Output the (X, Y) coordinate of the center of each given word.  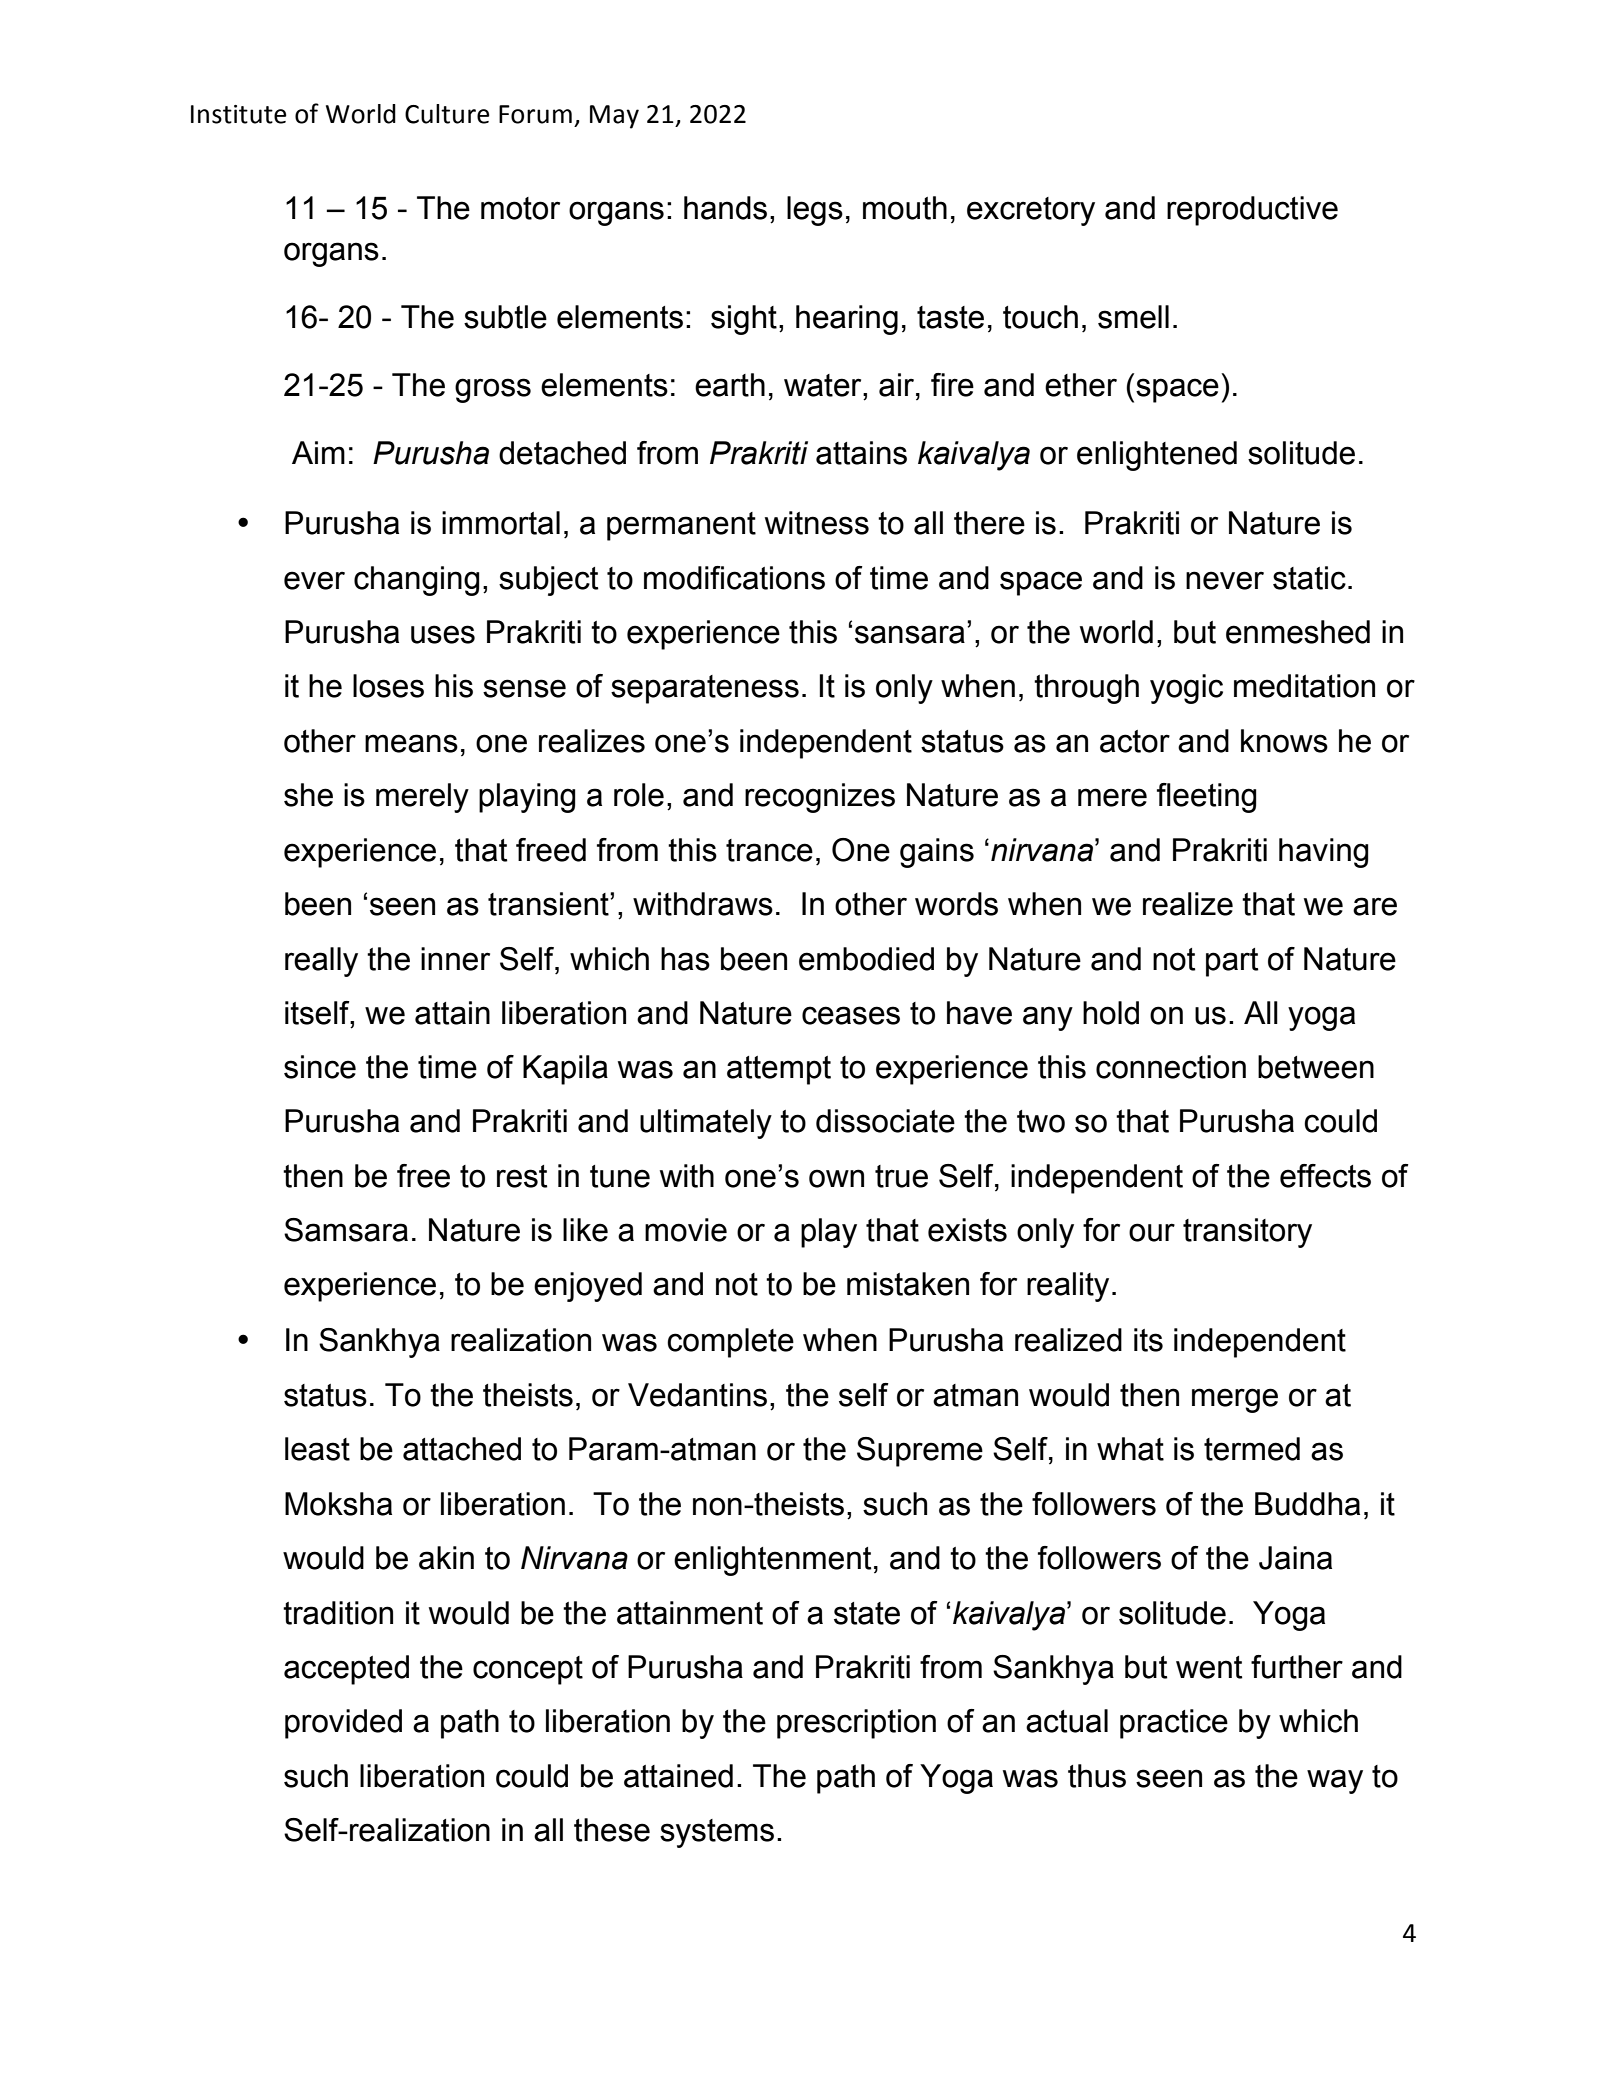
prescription (856, 1724)
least (317, 1449)
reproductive (1252, 211)
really (321, 962)
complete (730, 1343)
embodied (866, 959)
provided (343, 1724)
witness (817, 523)
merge (1235, 1400)
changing (417, 581)
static (1309, 578)
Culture (447, 114)
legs (815, 211)
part (1232, 962)
